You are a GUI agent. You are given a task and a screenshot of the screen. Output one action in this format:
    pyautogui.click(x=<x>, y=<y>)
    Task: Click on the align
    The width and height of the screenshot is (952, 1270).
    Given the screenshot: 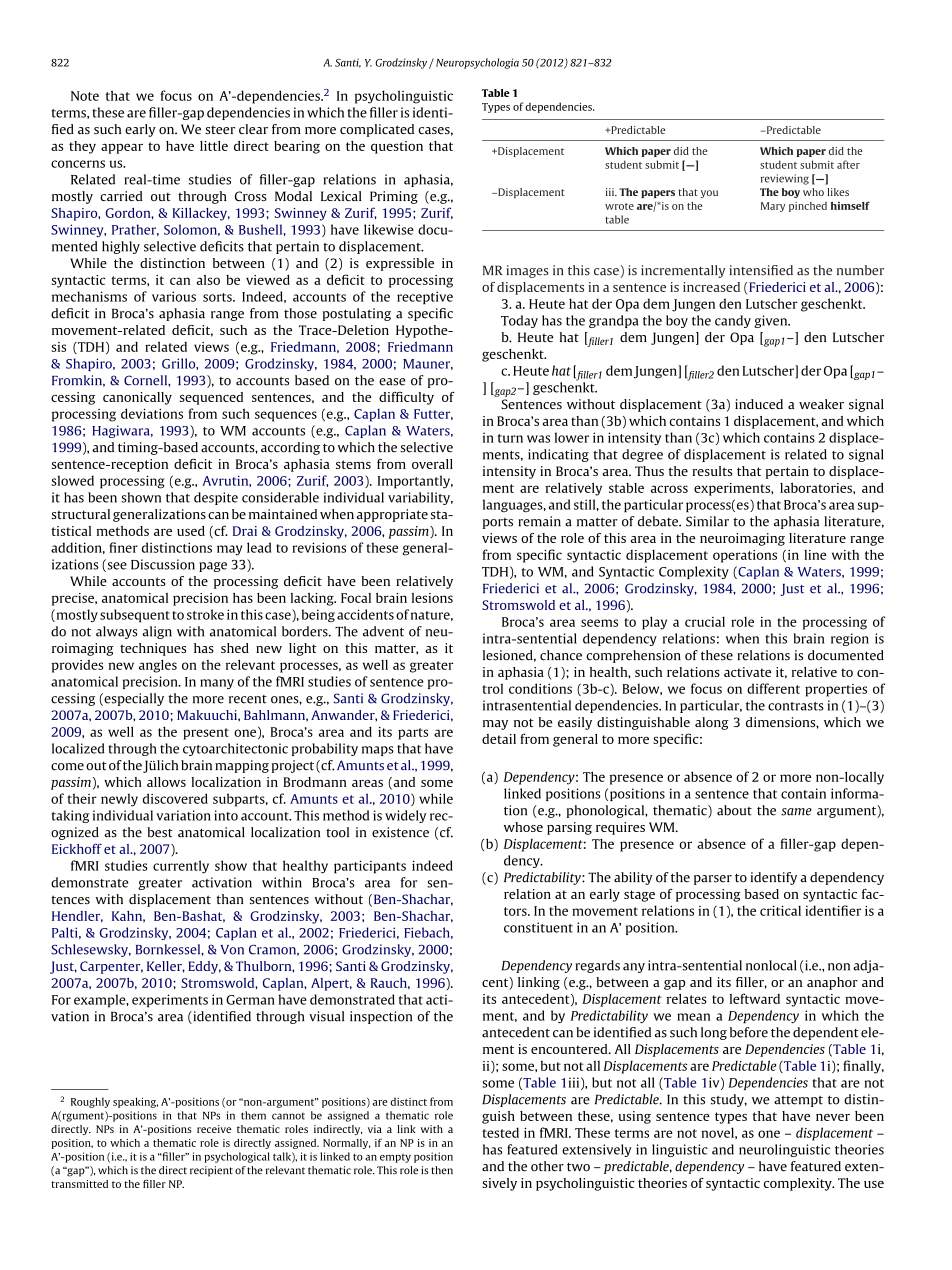 What is the action you would take?
    pyautogui.click(x=157, y=632)
